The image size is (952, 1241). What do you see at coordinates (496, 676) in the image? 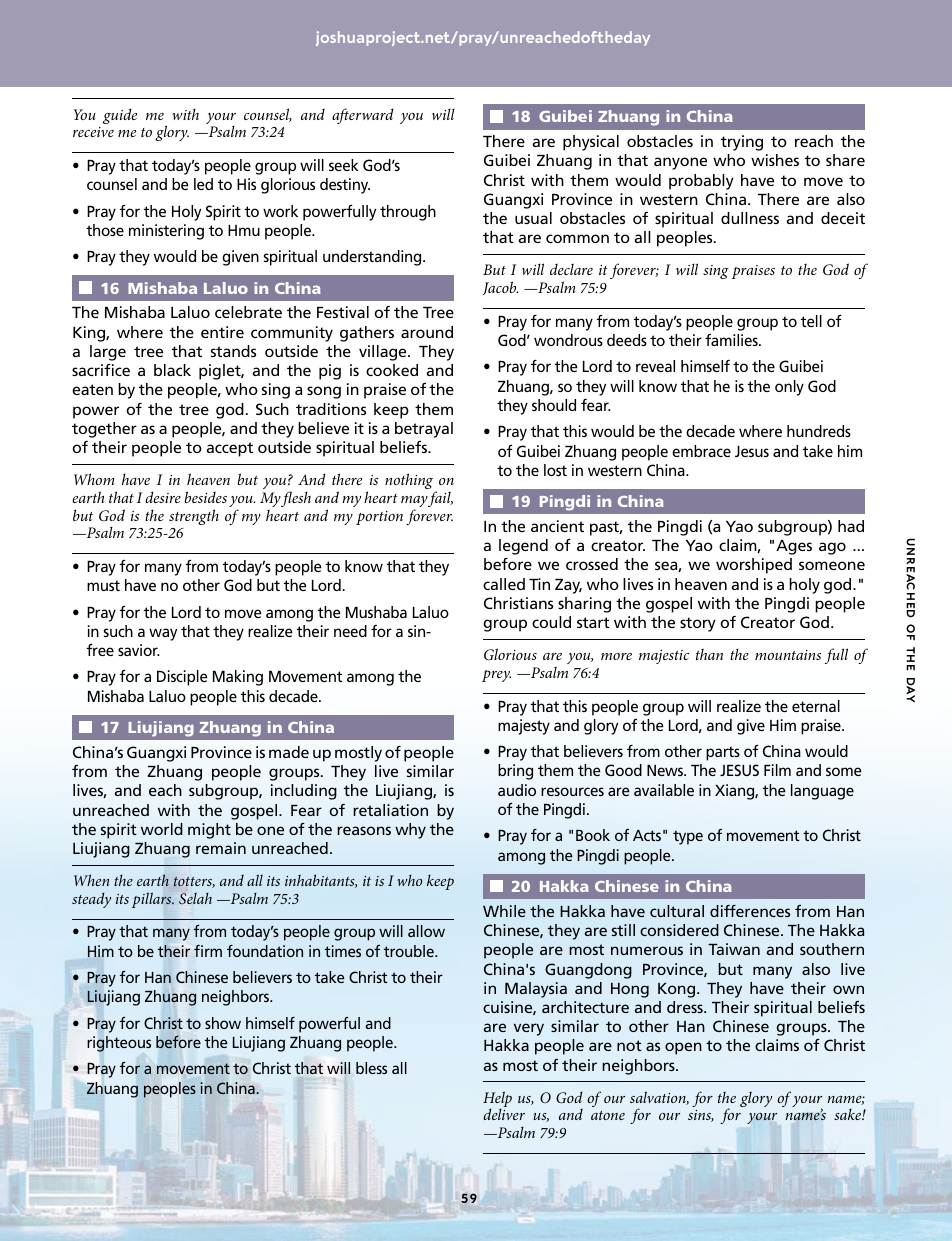
I see `prey` at bounding box center [496, 676].
